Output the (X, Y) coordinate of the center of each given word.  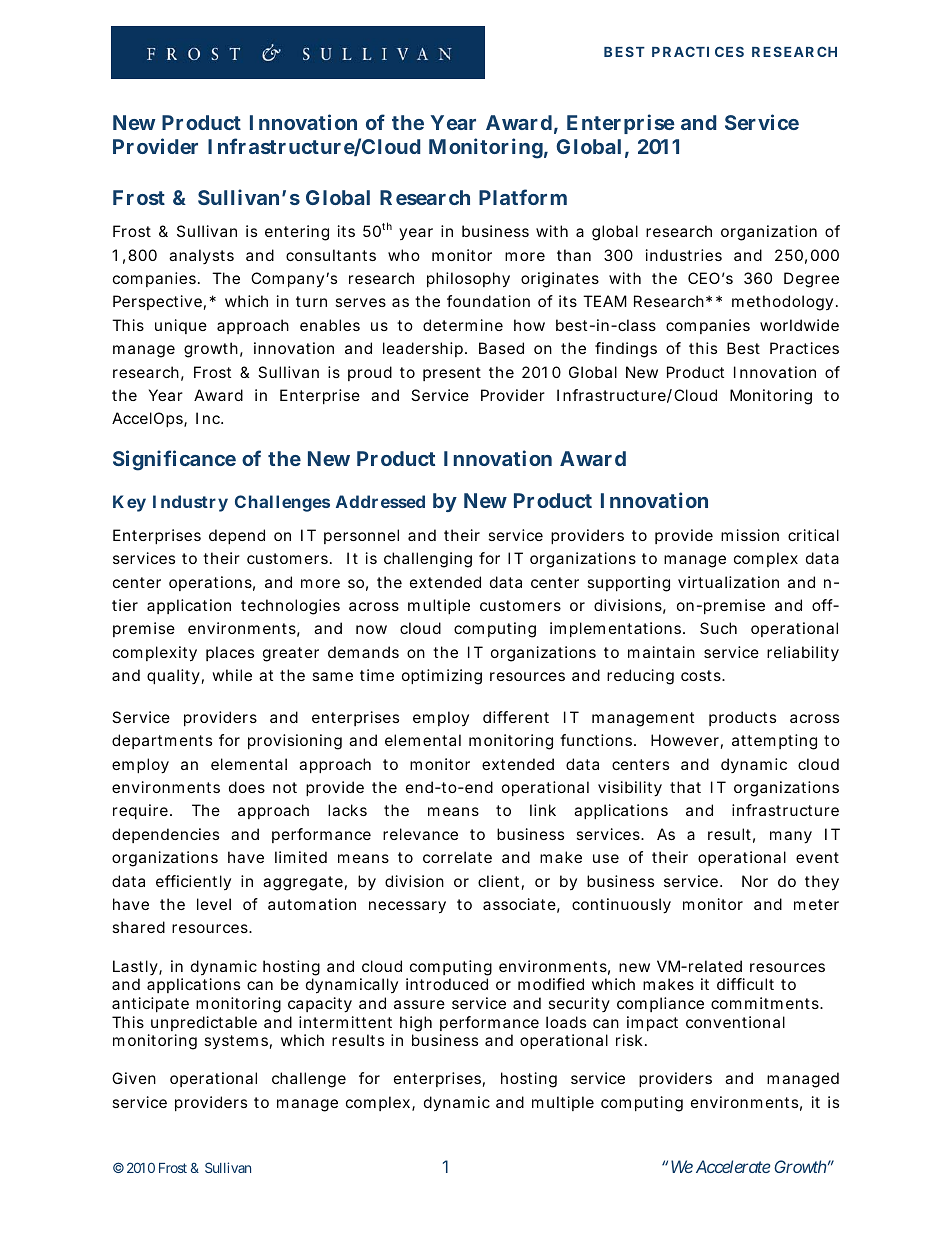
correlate (457, 857)
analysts (201, 256)
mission (750, 535)
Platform (523, 197)
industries (684, 255)
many (791, 837)
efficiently (193, 882)
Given (134, 1078)
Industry (190, 503)
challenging (428, 560)
